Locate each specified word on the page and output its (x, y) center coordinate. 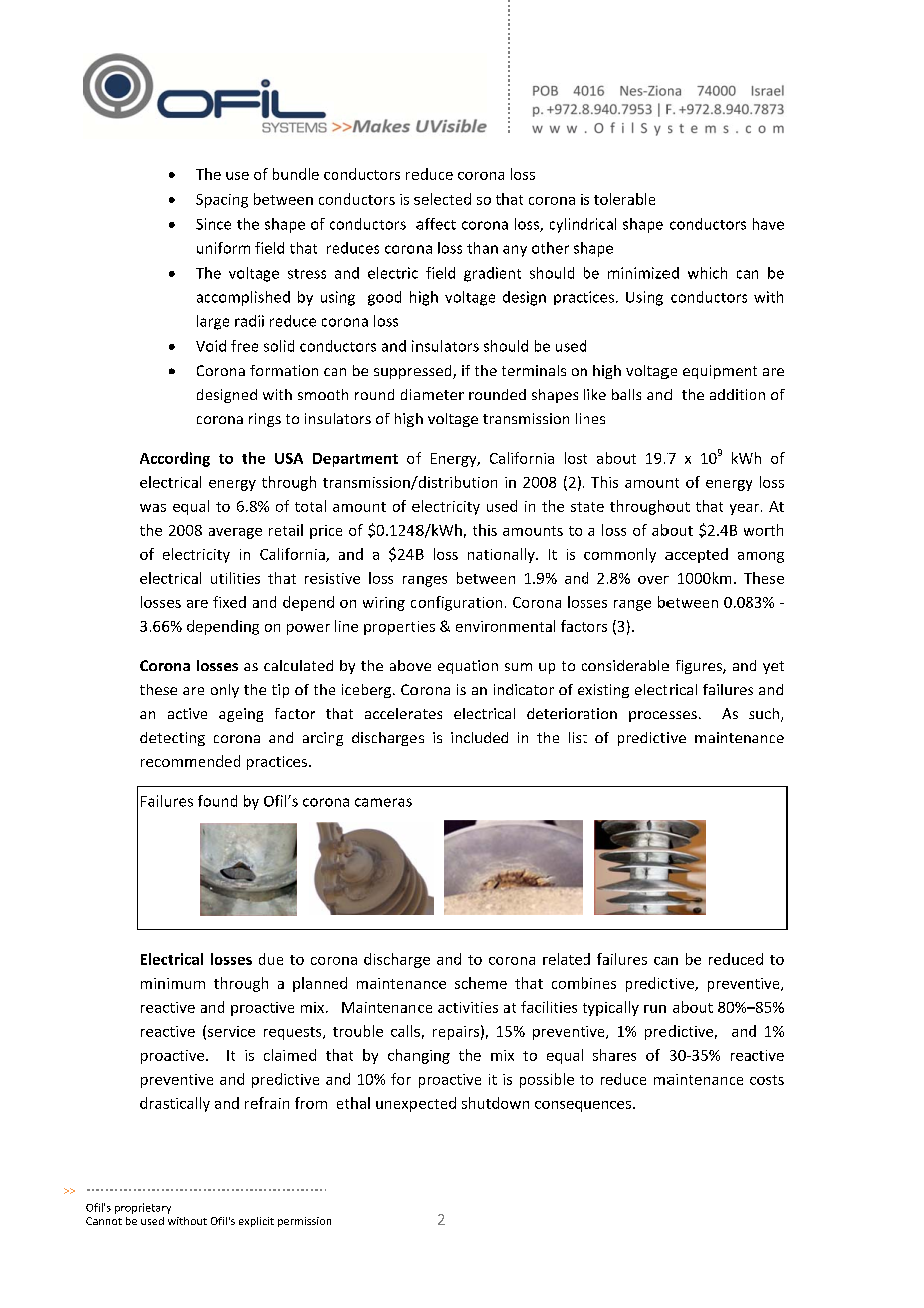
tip (280, 691)
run (655, 1009)
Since (213, 224)
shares (614, 1055)
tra (492, 419)
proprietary (143, 1208)
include (475, 737)
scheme (481, 983)
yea (741, 509)
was (153, 508)
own (515, 1105)
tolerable (624, 199)
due (271, 959)
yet (773, 667)
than (482, 248)
